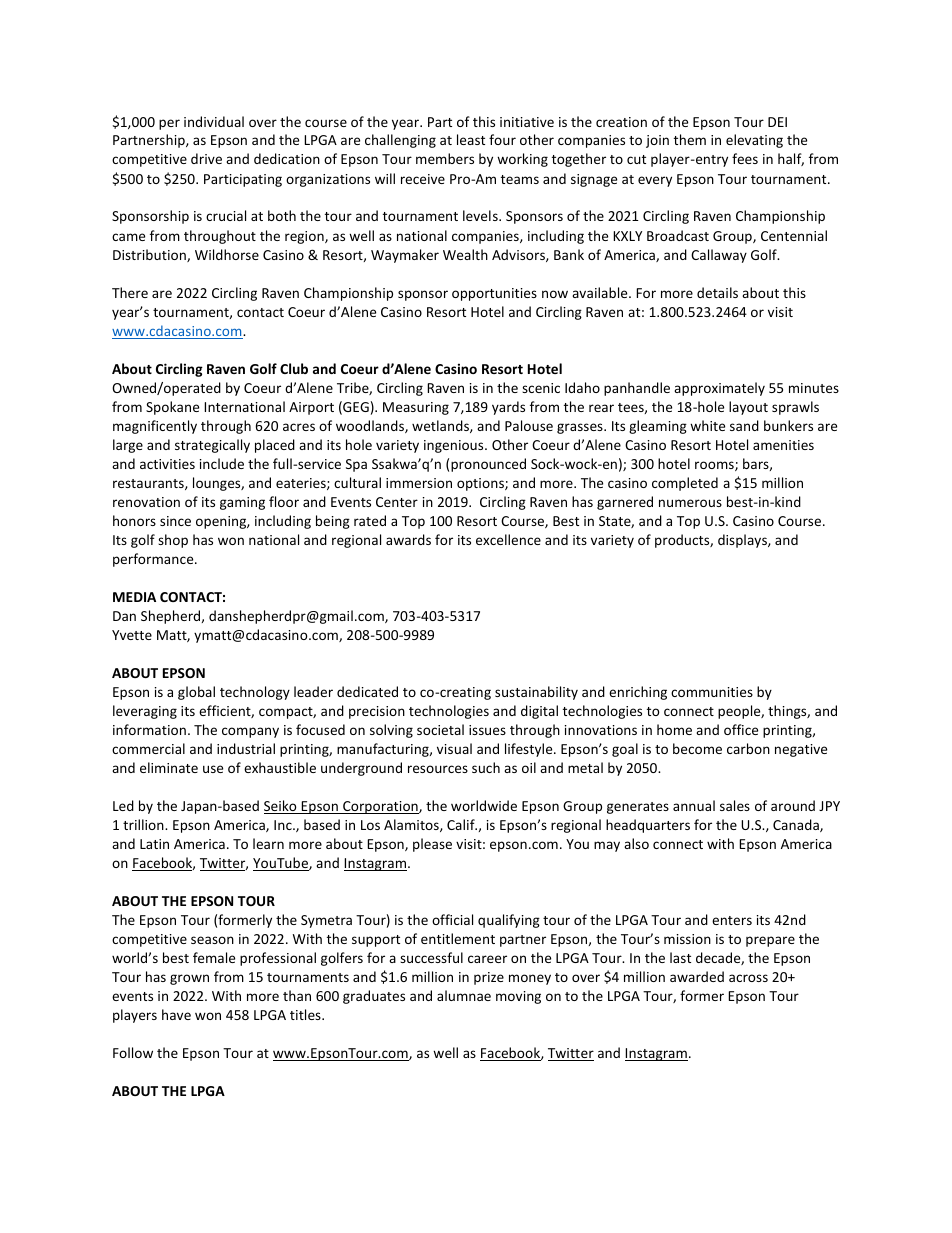 The height and width of the screenshot is (1233, 952). Describe the element at coordinates (154, 560) in the screenshot. I see `performance` at that location.
